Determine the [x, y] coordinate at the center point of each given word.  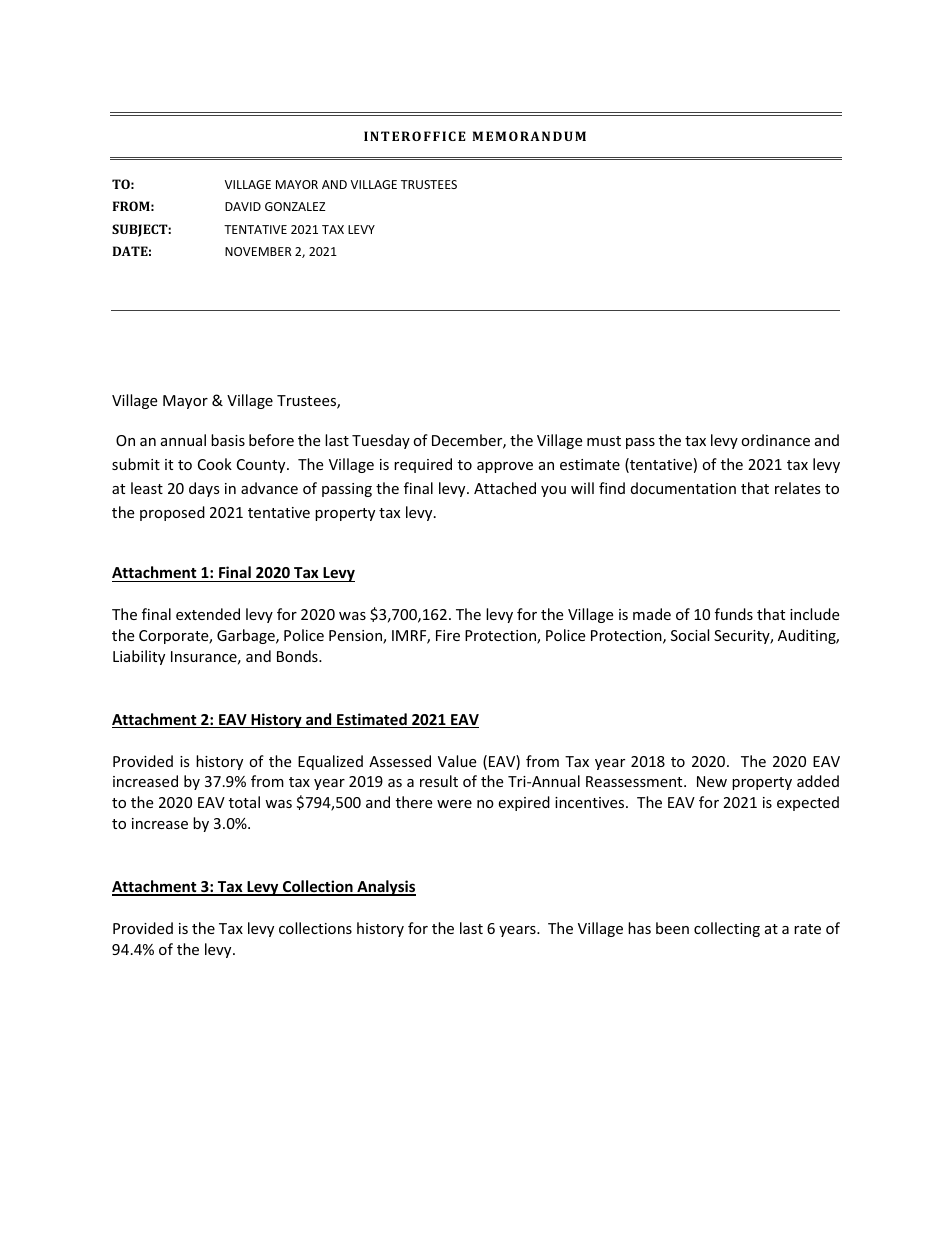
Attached [505, 488]
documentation [683, 488]
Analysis [385, 888]
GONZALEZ [295, 206]
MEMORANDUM [529, 136]
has [639, 928]
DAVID [243, 206]
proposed [172, 513]
